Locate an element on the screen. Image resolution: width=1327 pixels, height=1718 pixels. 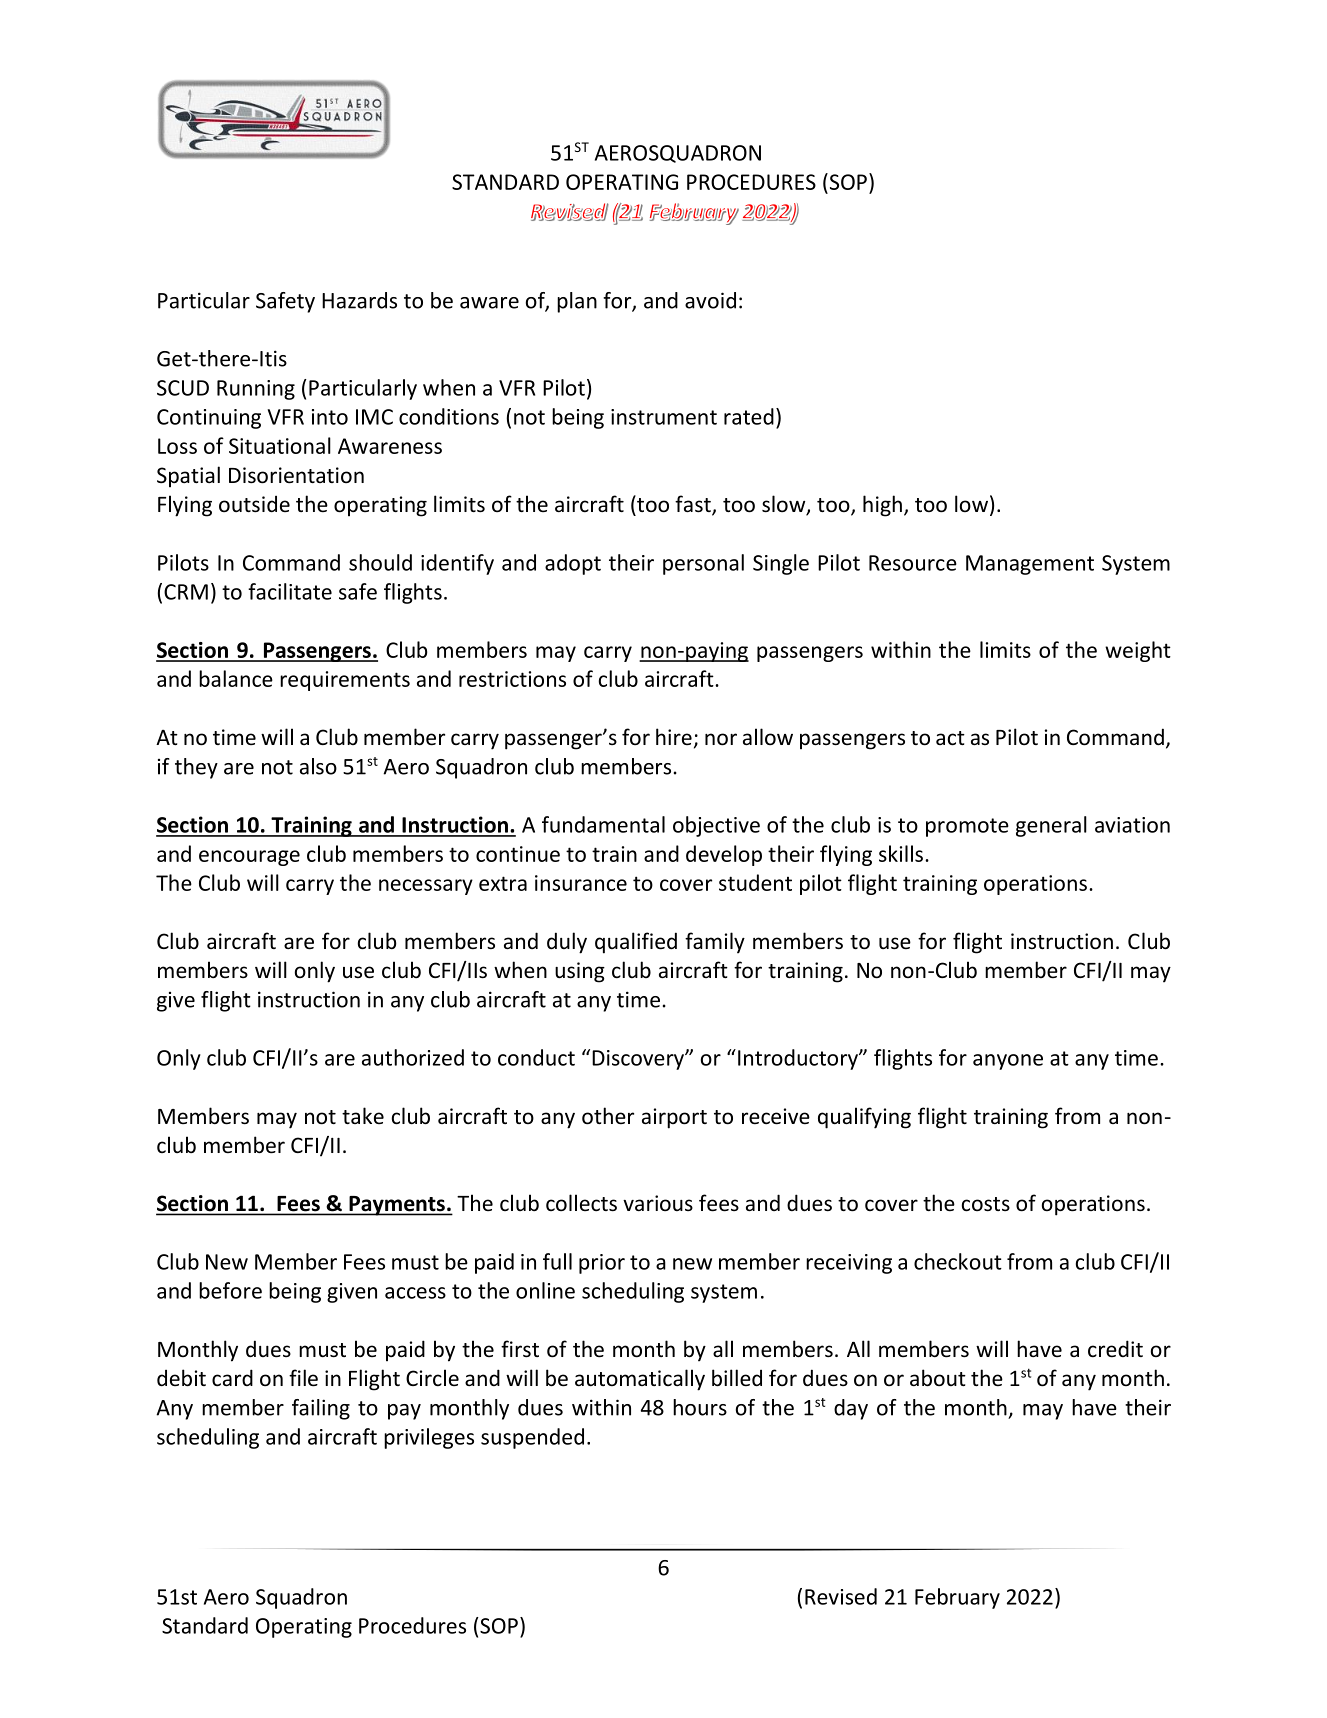
prior is located at coordinates (602, 1264).
